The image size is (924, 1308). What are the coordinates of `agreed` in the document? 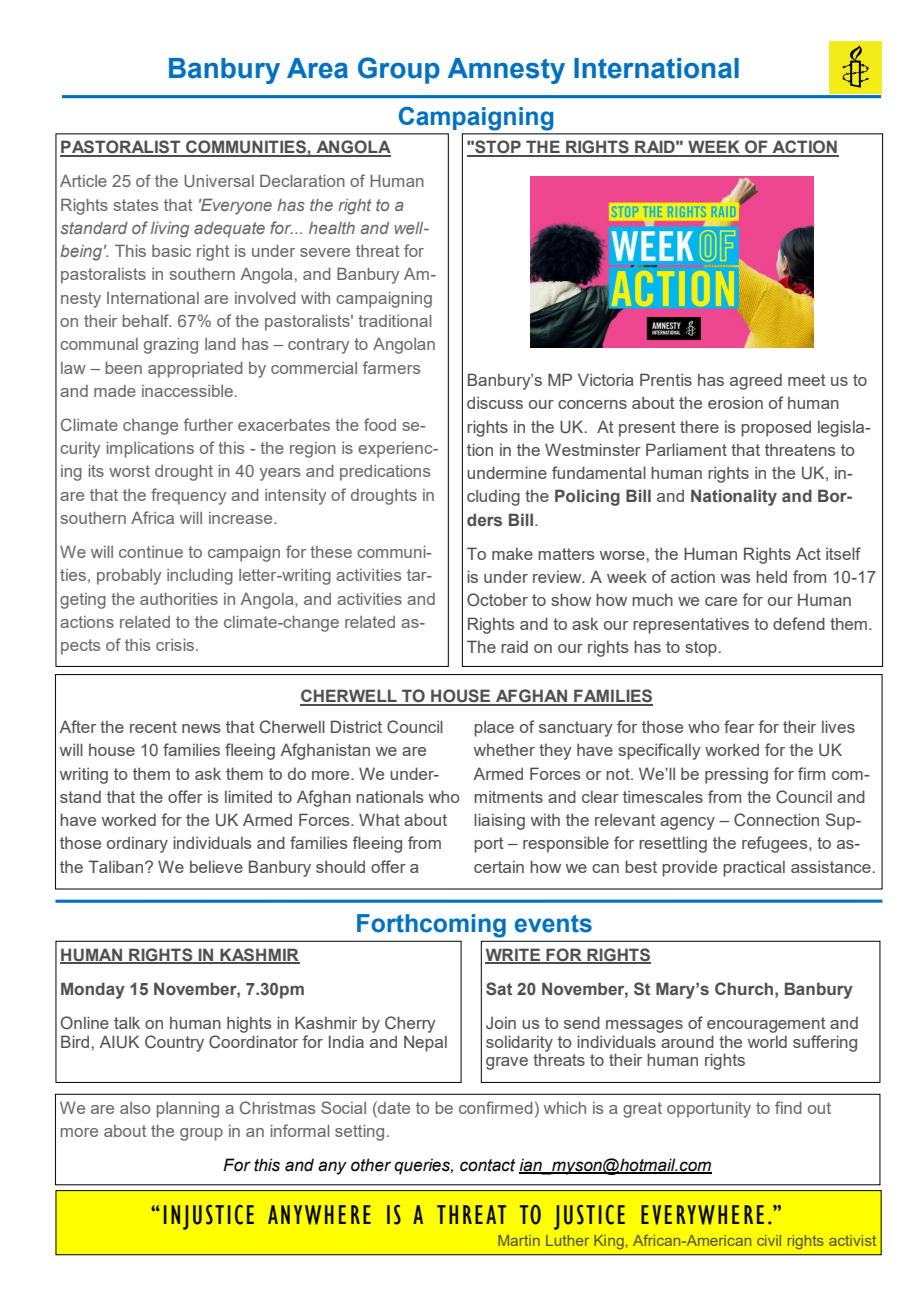 It's located at (756, 382).
